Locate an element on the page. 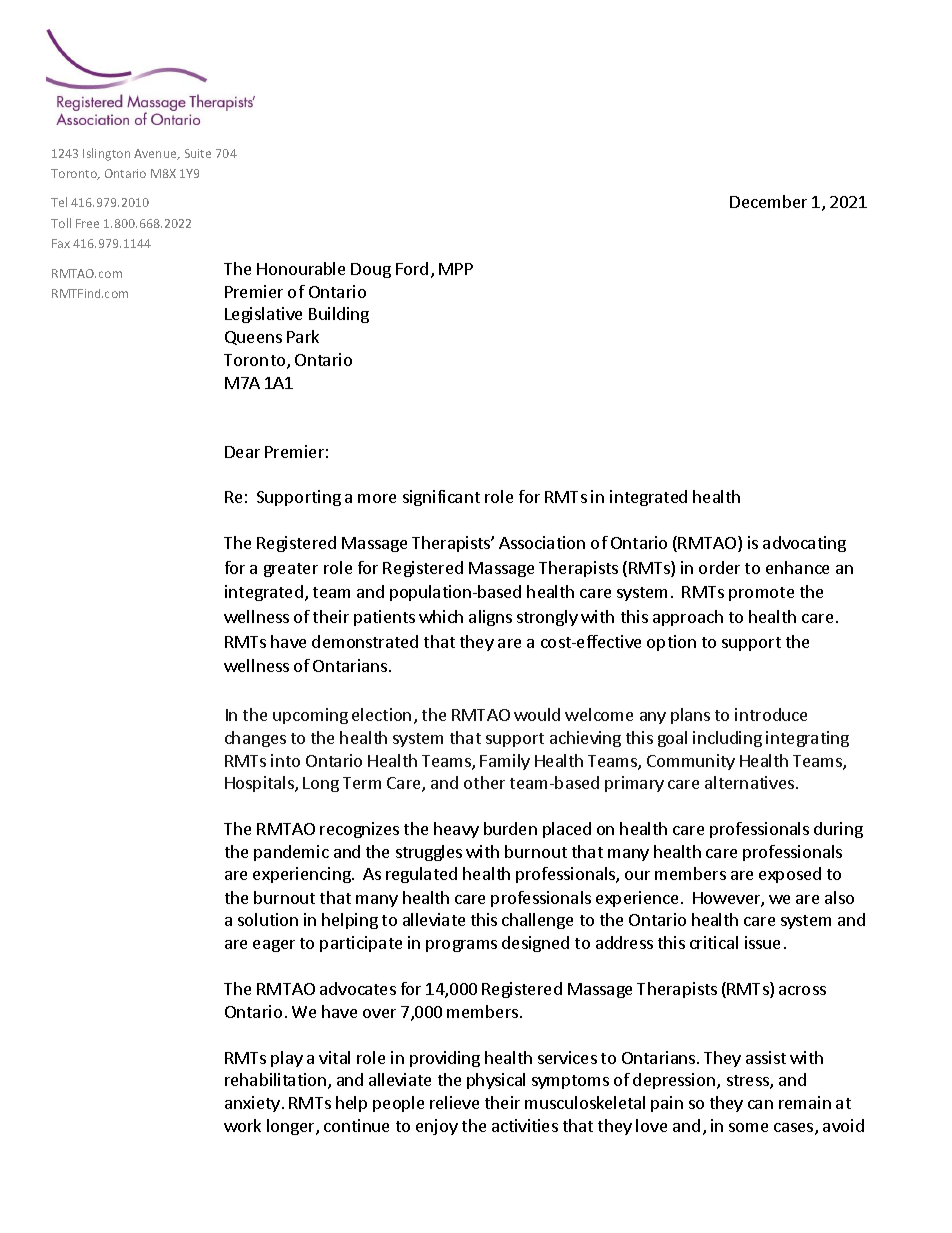 This image has width=952, height=1233. alternatives is located at coordinates (749, 782).
